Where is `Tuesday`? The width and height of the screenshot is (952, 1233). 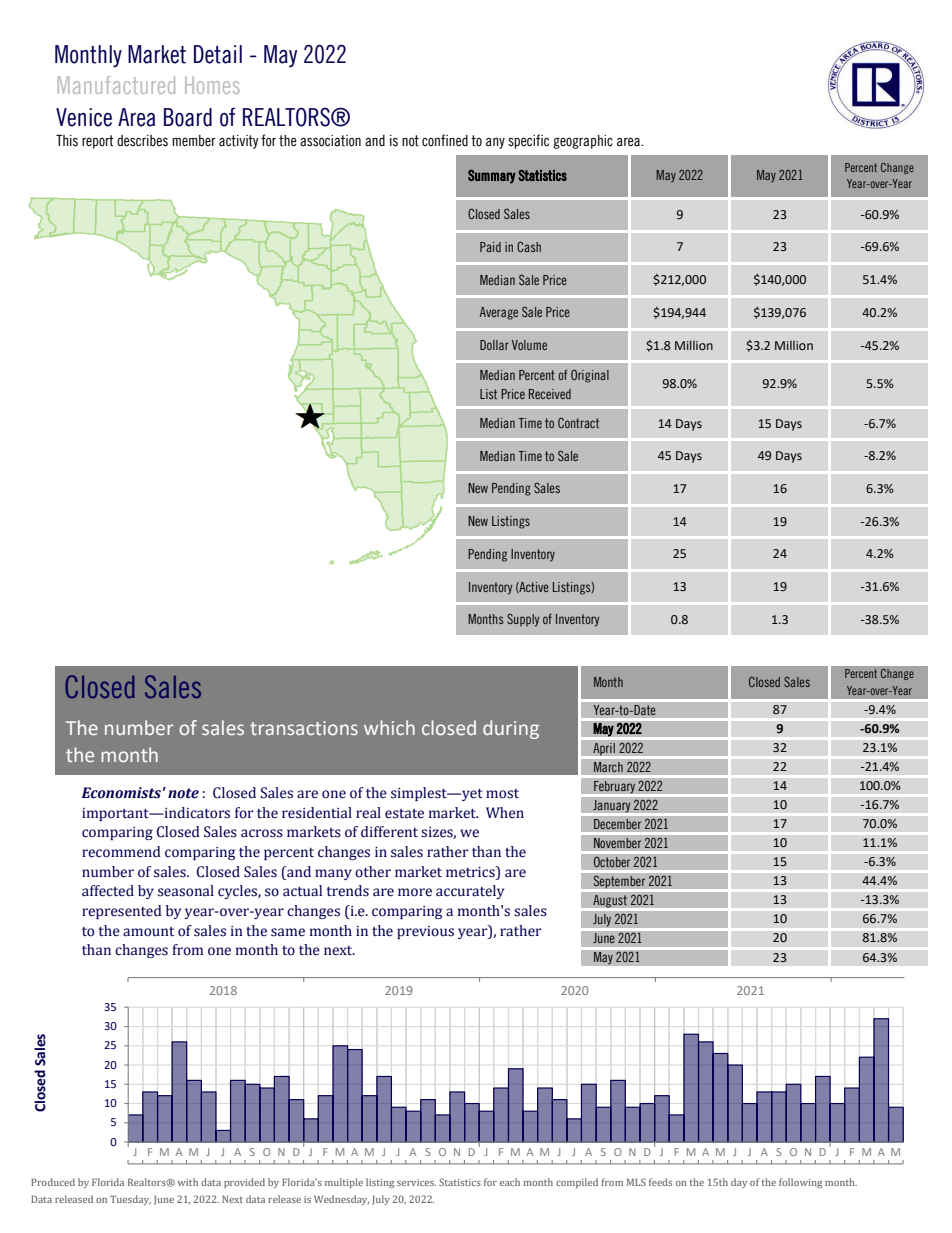 Tuesday is located at coordinates (130, 1200).
